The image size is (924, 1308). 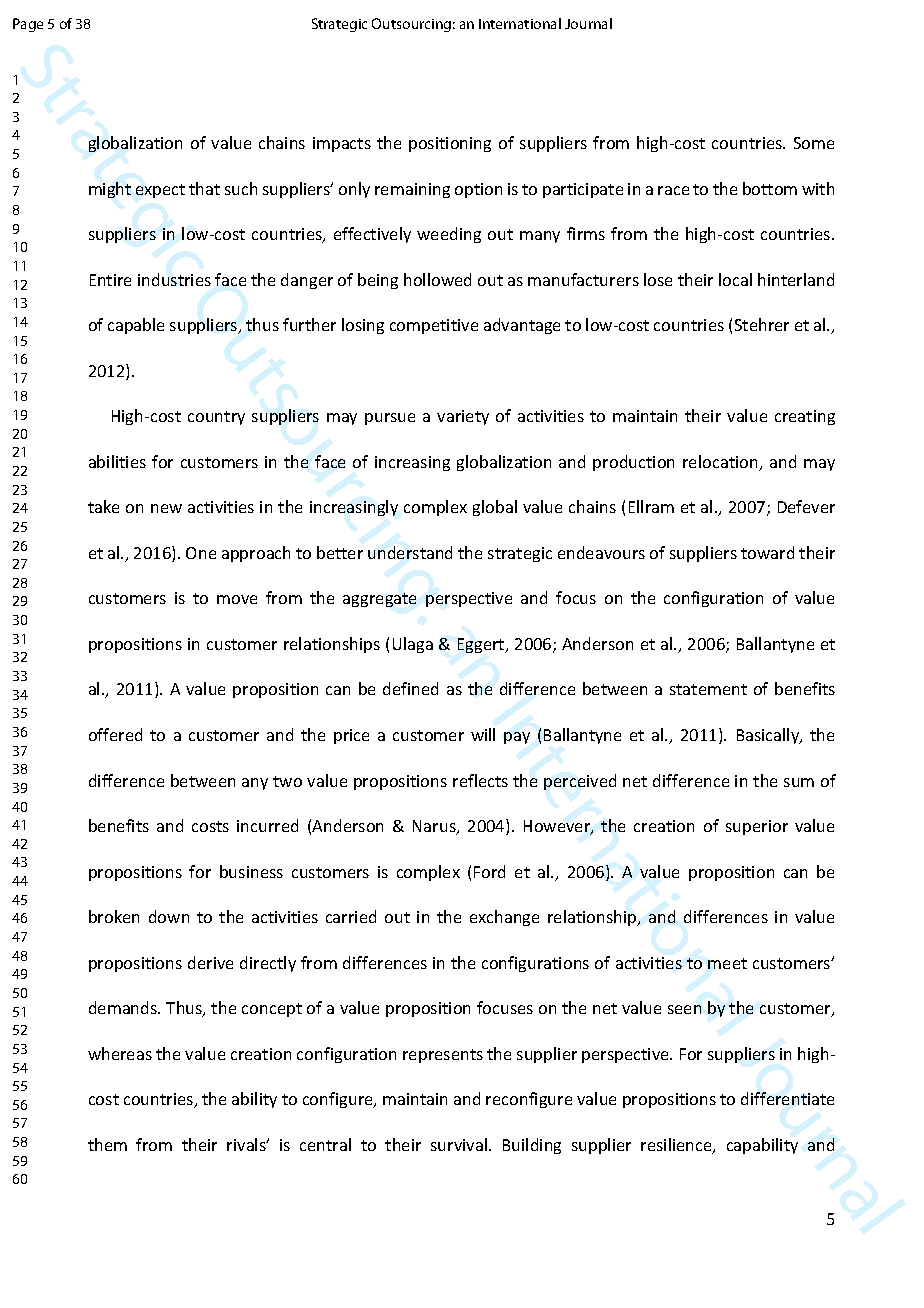 I want to click on them, so click(x=107, y=1144).
